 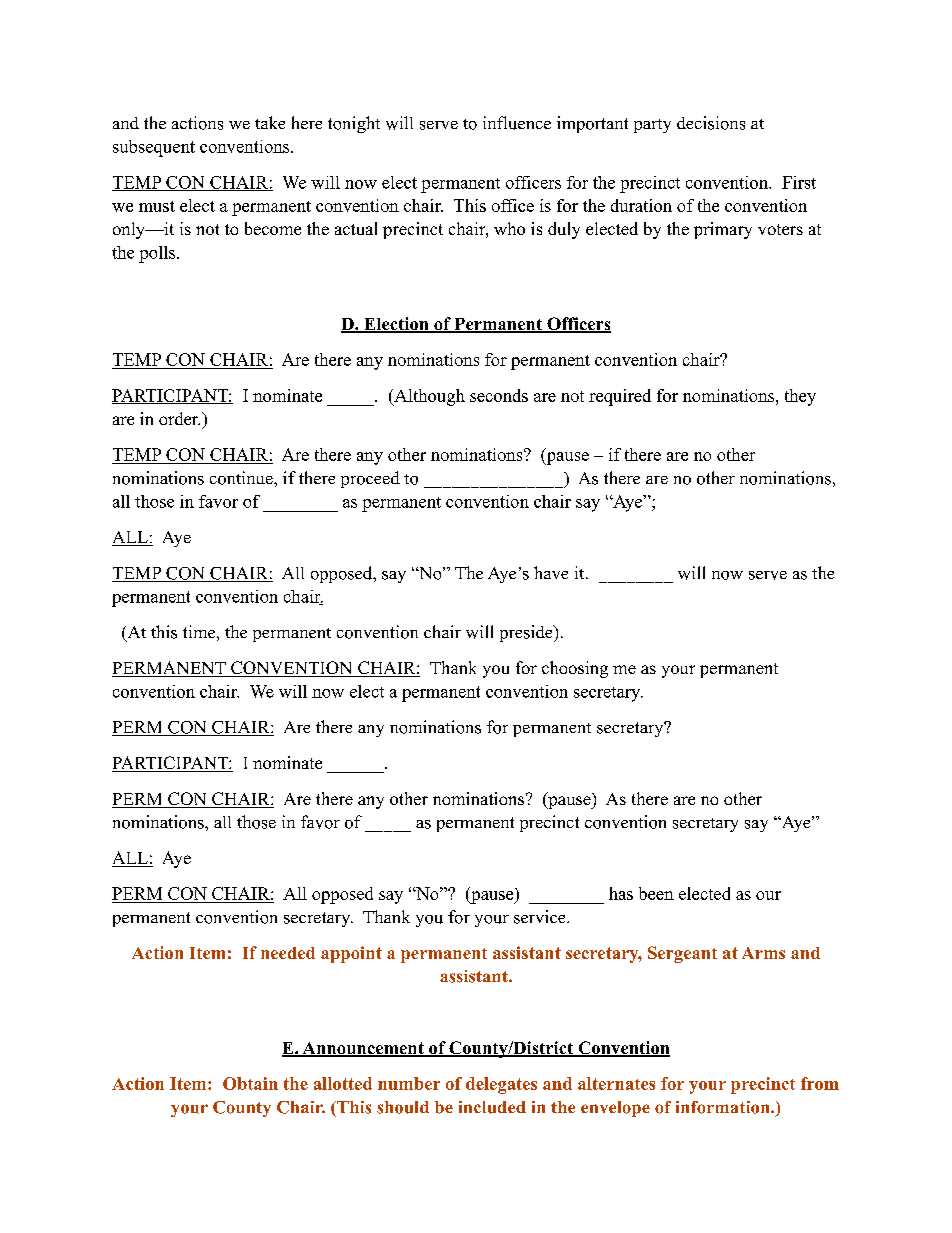 I want to click on continue, so click(x=242, y=478).
